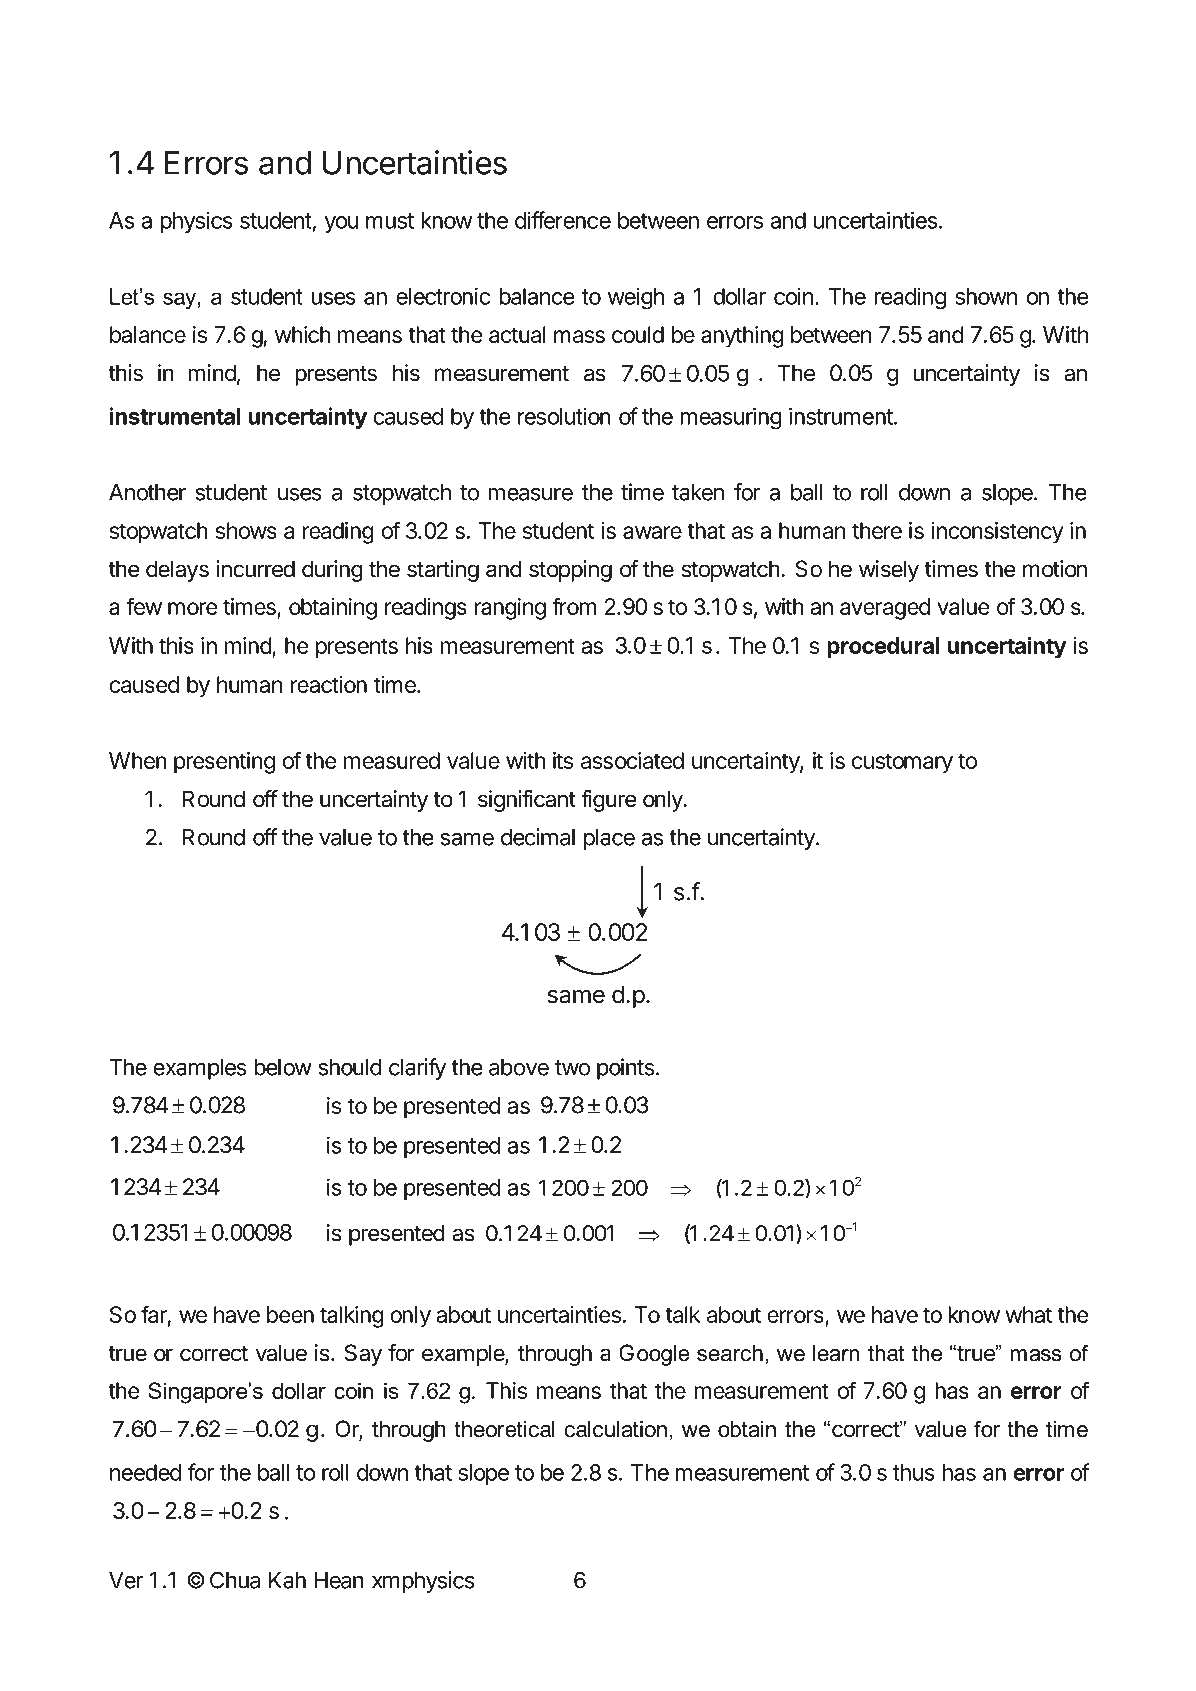 This screenshot has width=1196, height=1691. Describe the element at coordinates (283, 1067) in the screenshot. I see `below` at that location.
